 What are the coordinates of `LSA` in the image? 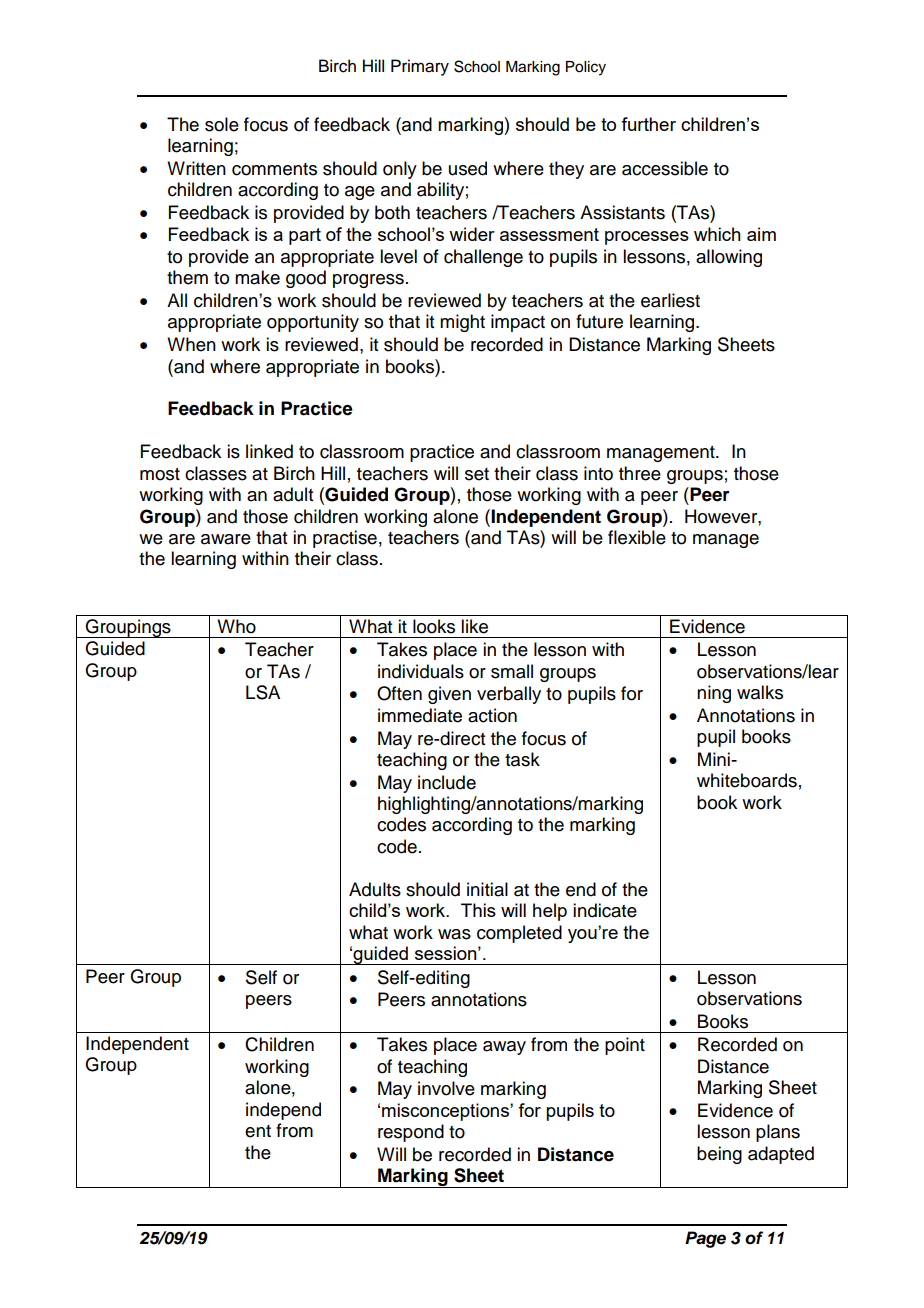 It's located at (263, 692).
